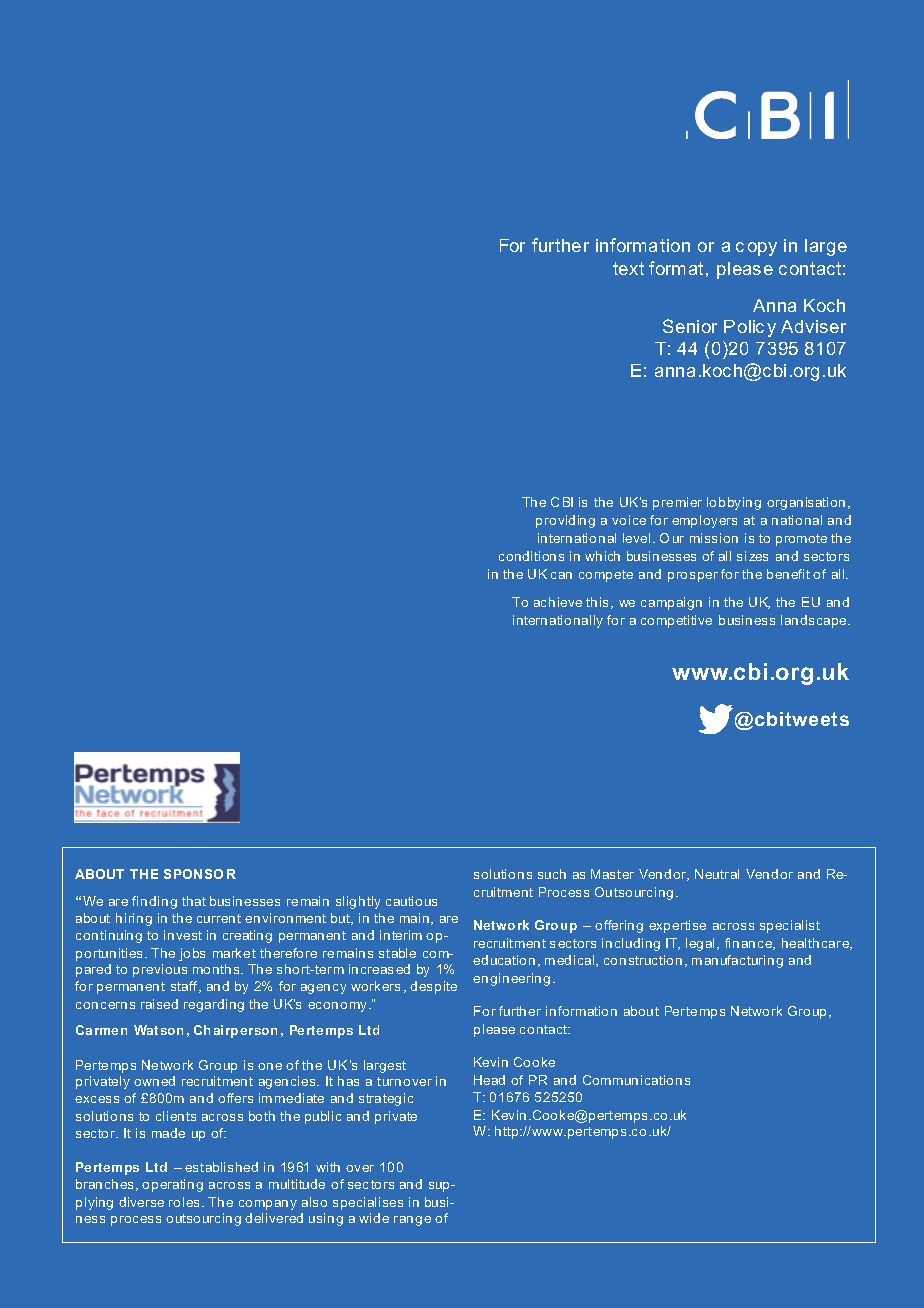  What do you see at coordinates (558, 602) in the screenshot?
I see `achieve` at bounding box center [558, 602].
